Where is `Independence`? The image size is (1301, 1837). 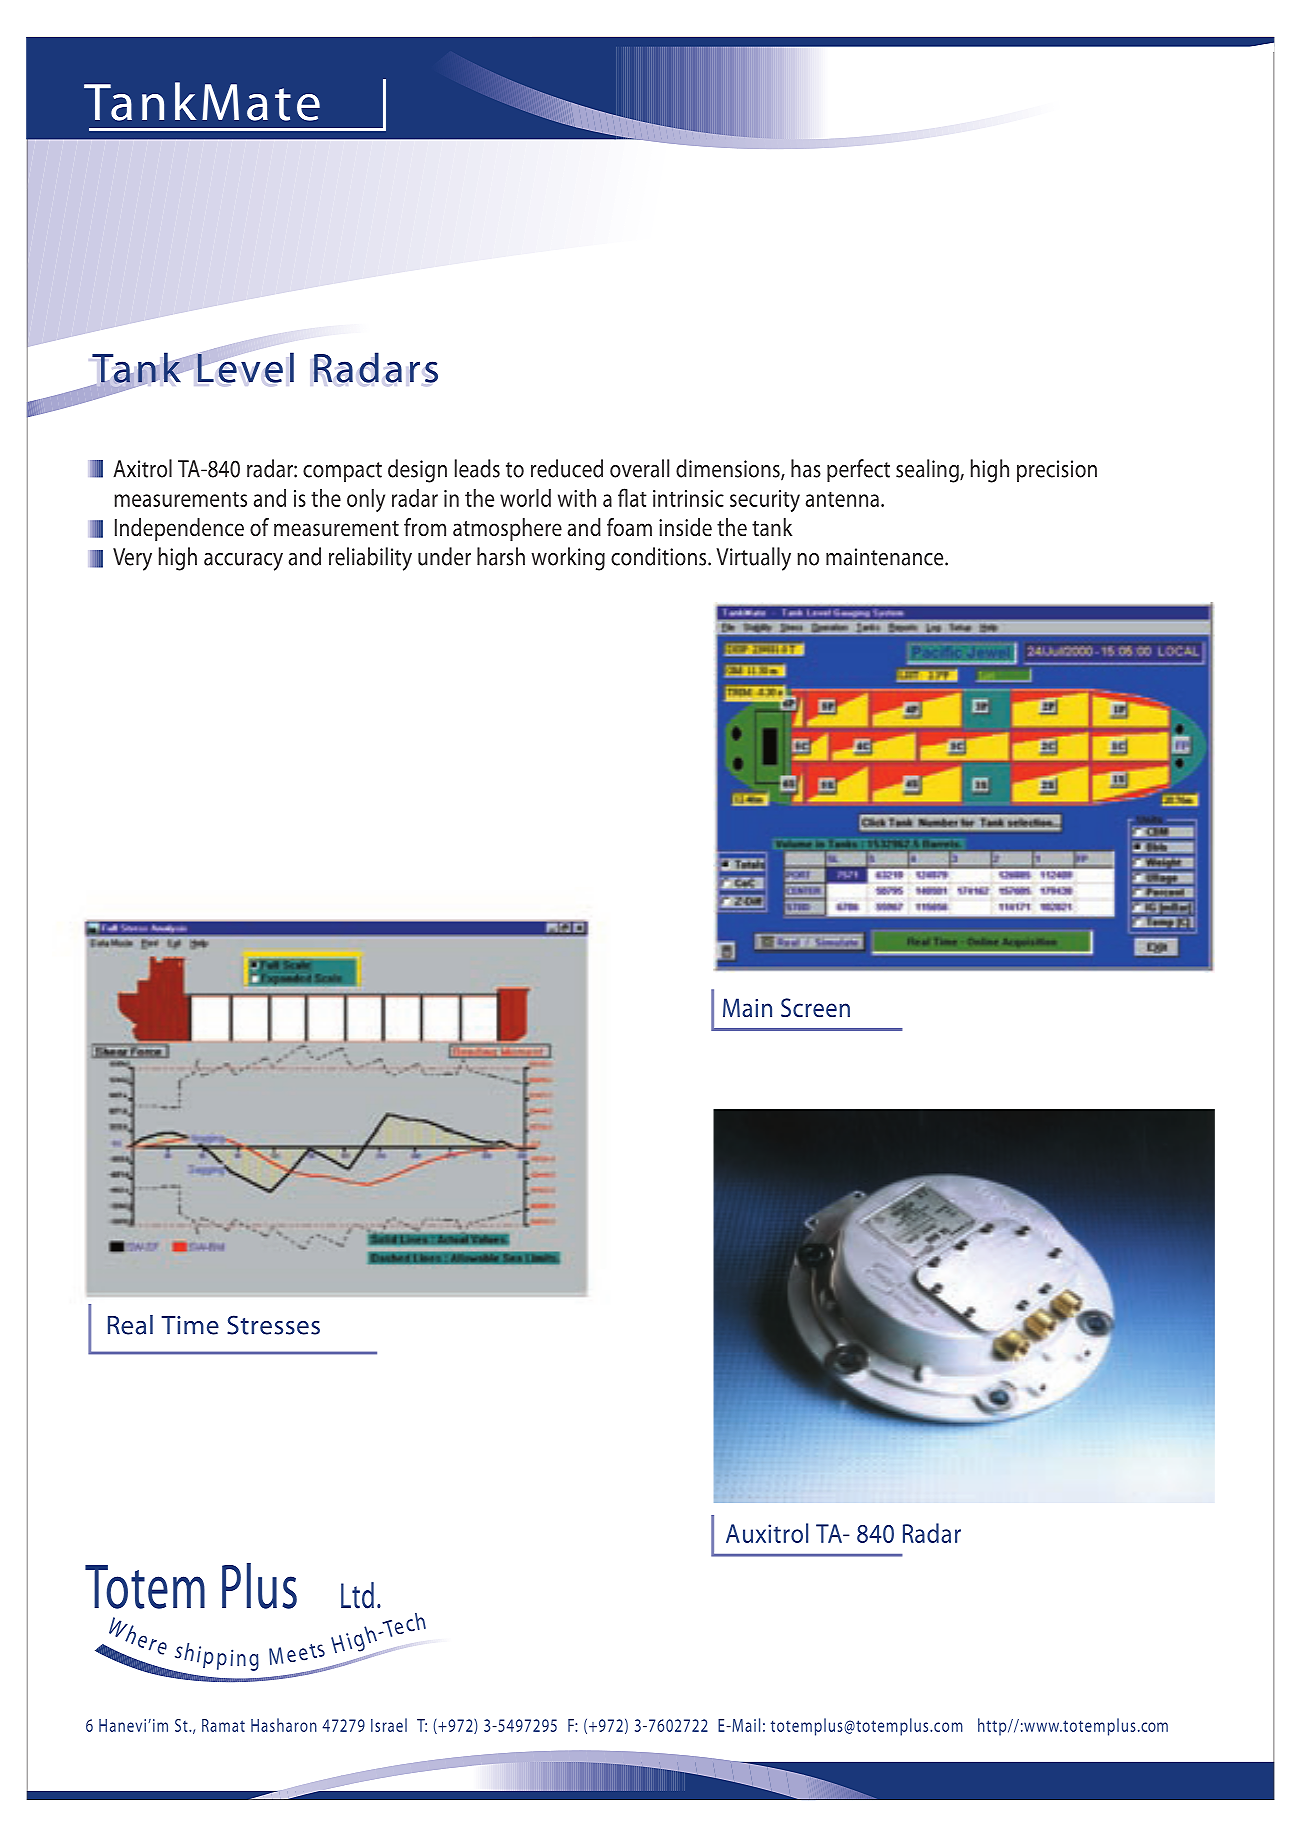 Independence is located at coordinates (179, 529).
